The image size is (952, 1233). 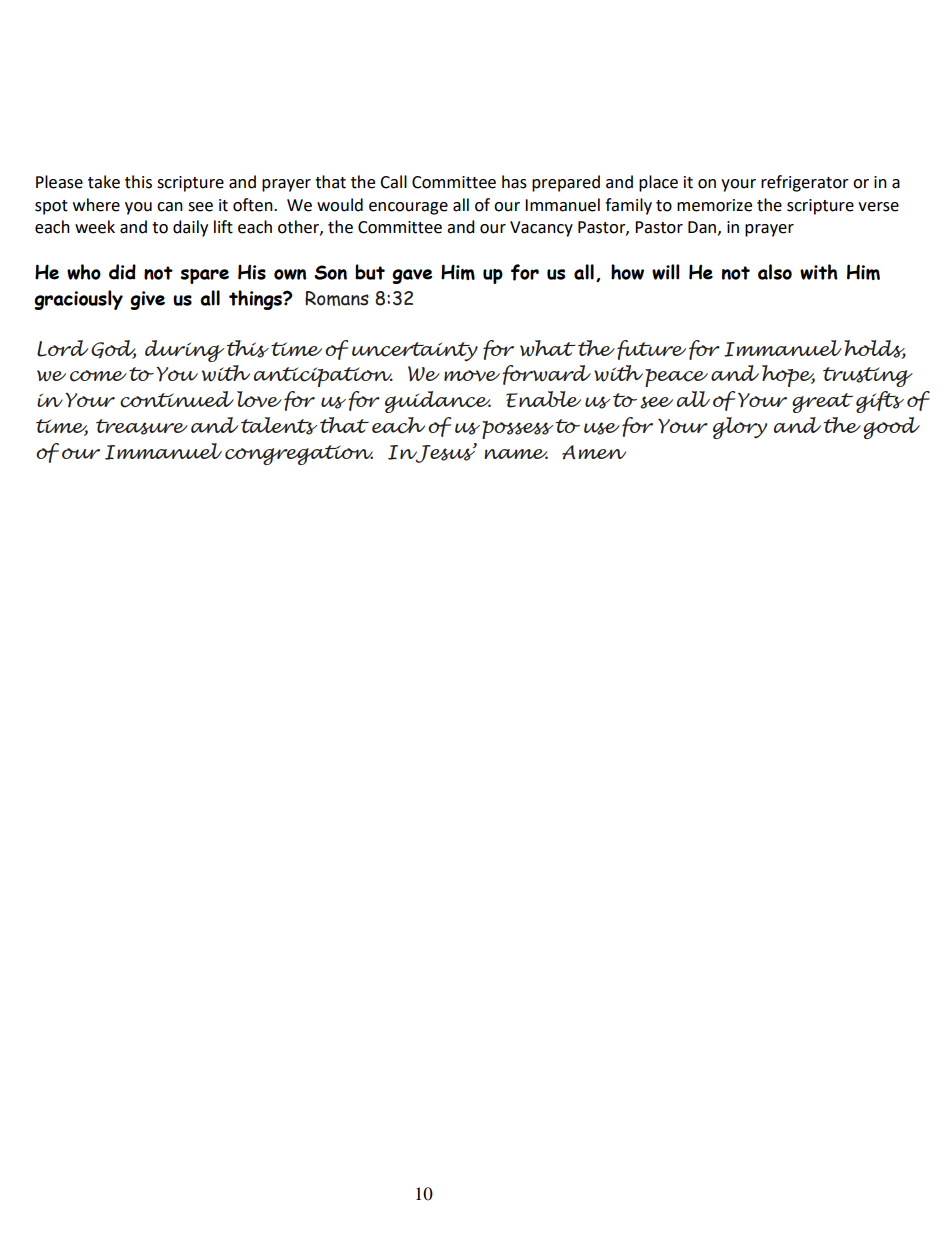 What do you see at coordinates (299, 455) in the page?
I see `congregation` at bounding box center [299, 455].
